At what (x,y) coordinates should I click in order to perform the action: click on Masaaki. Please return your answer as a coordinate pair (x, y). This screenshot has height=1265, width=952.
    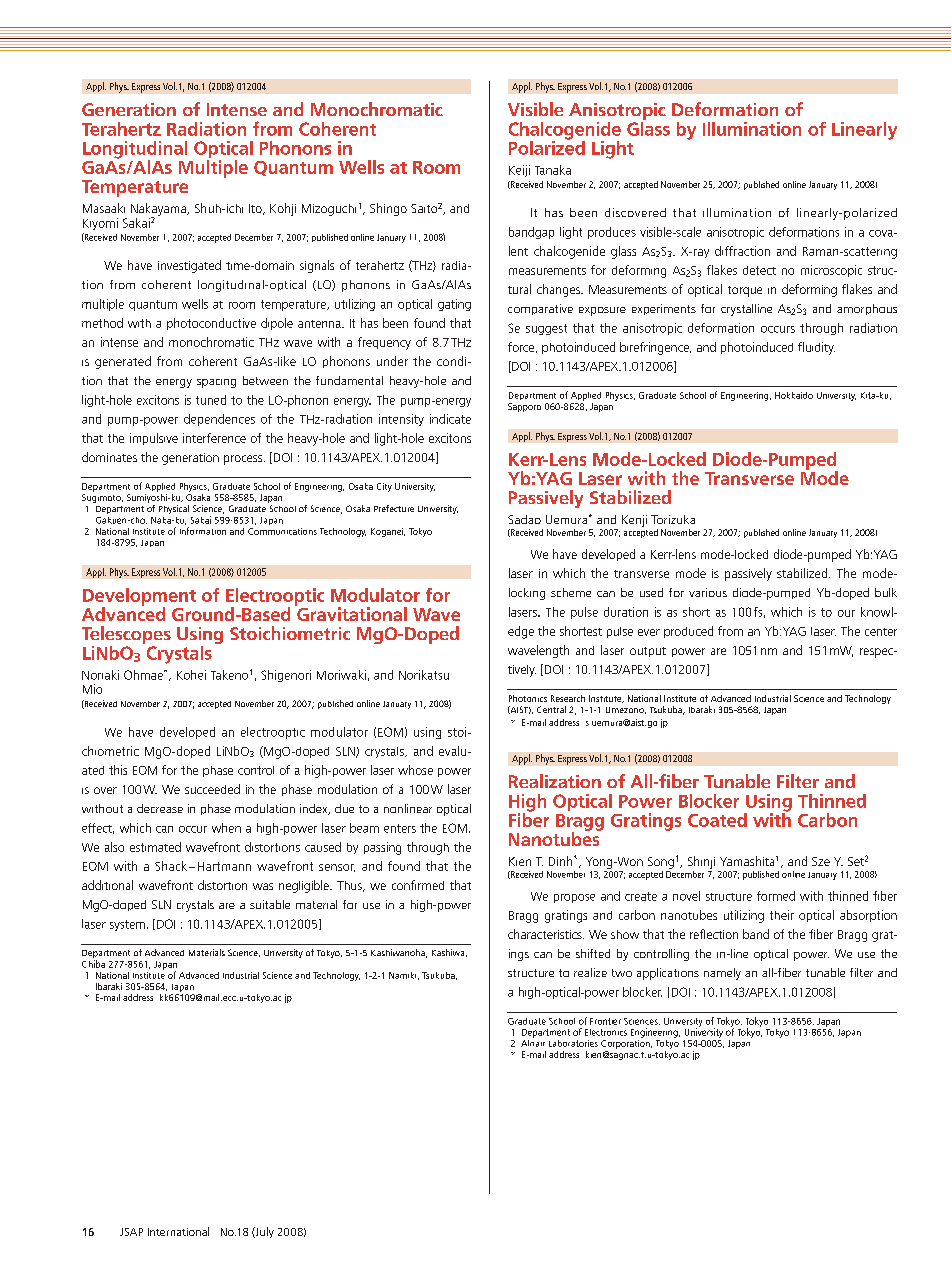
    Looking at the image, I should click on (104, 208).
